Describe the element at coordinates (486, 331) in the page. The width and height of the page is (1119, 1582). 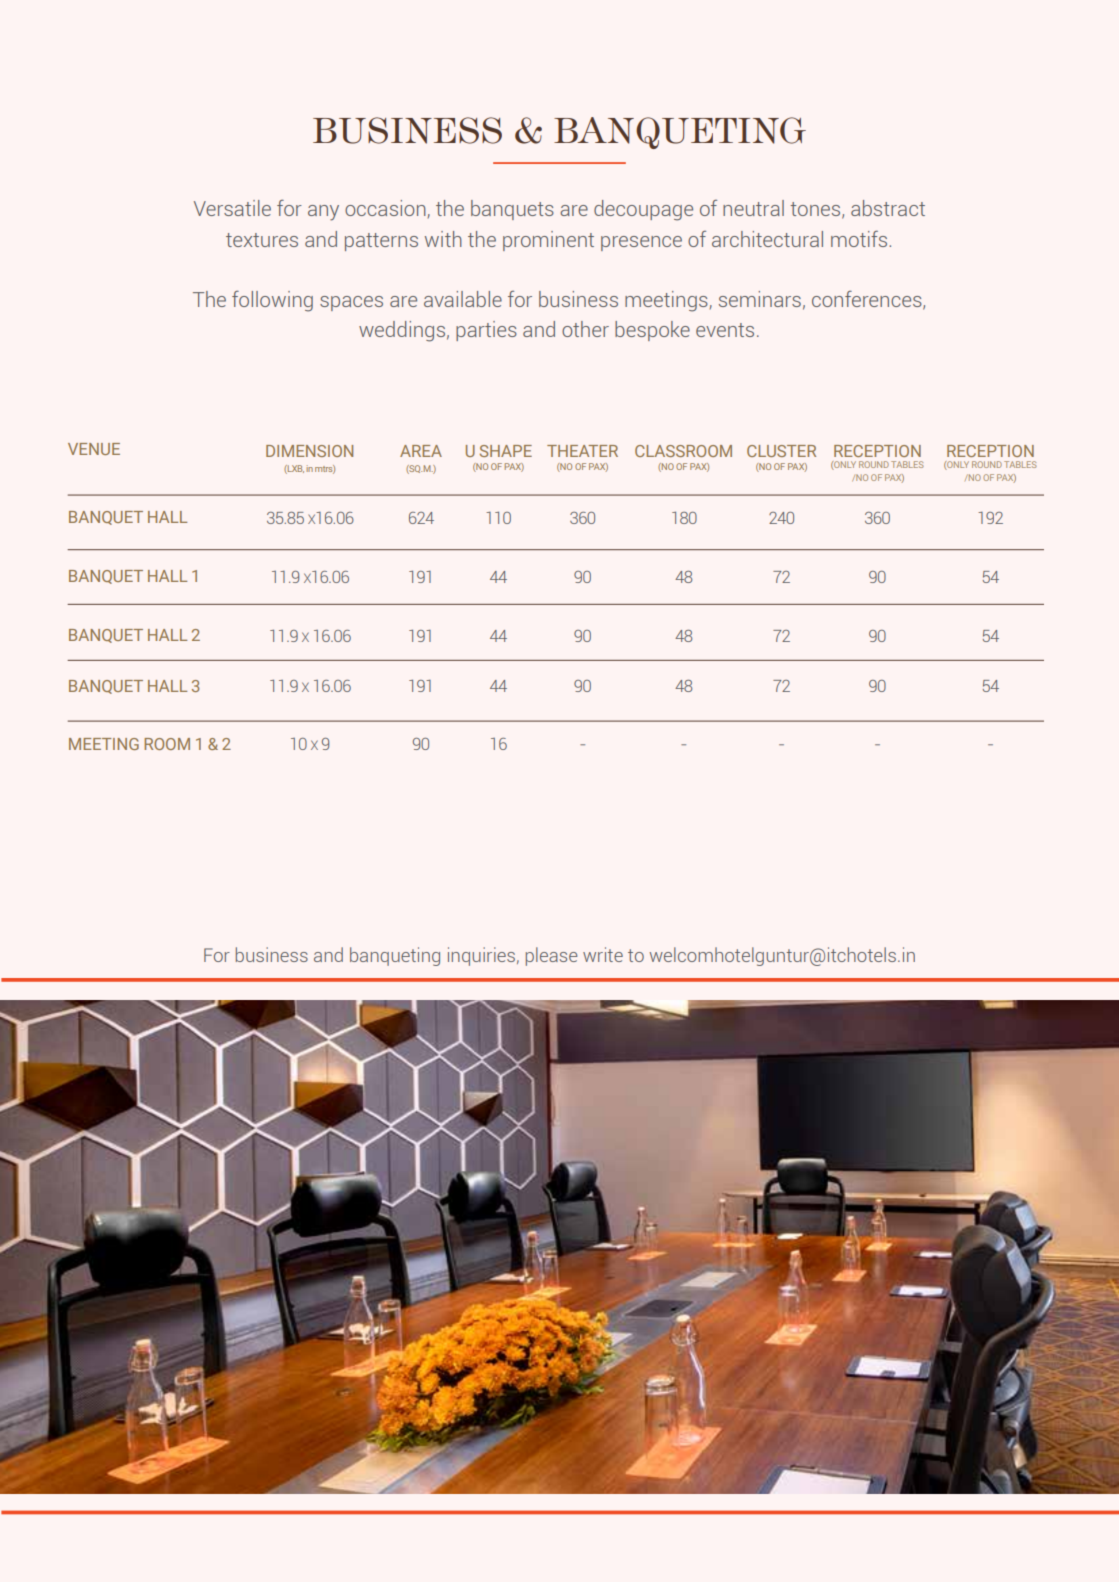
I see `parties` at that location.
